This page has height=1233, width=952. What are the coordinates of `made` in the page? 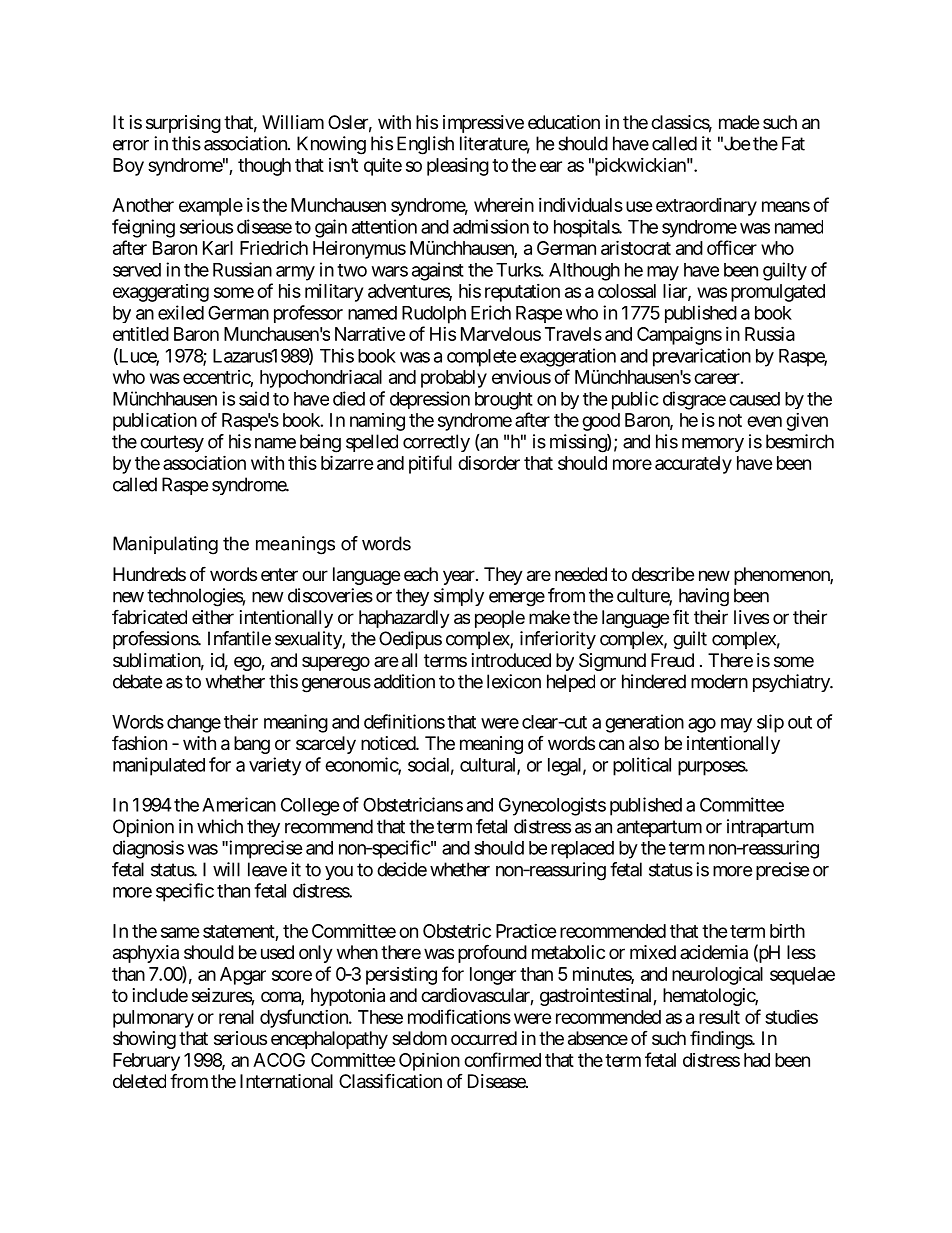 It's located at (739, 122).
